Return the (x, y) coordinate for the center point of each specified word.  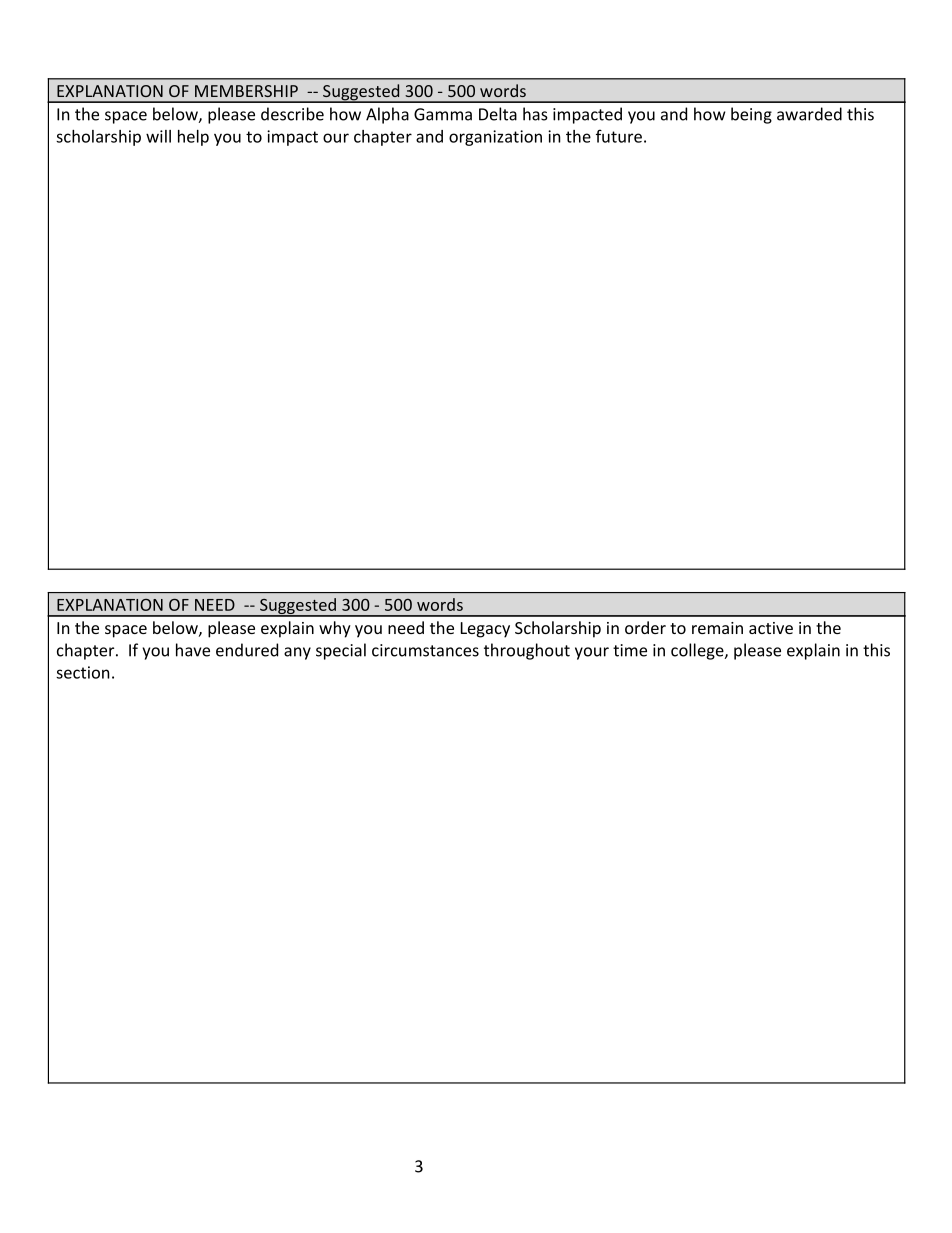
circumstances (425, 650)
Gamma (443, 114)
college (698, 651)
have (193, 650)
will (158, 136)
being (751, 115)
